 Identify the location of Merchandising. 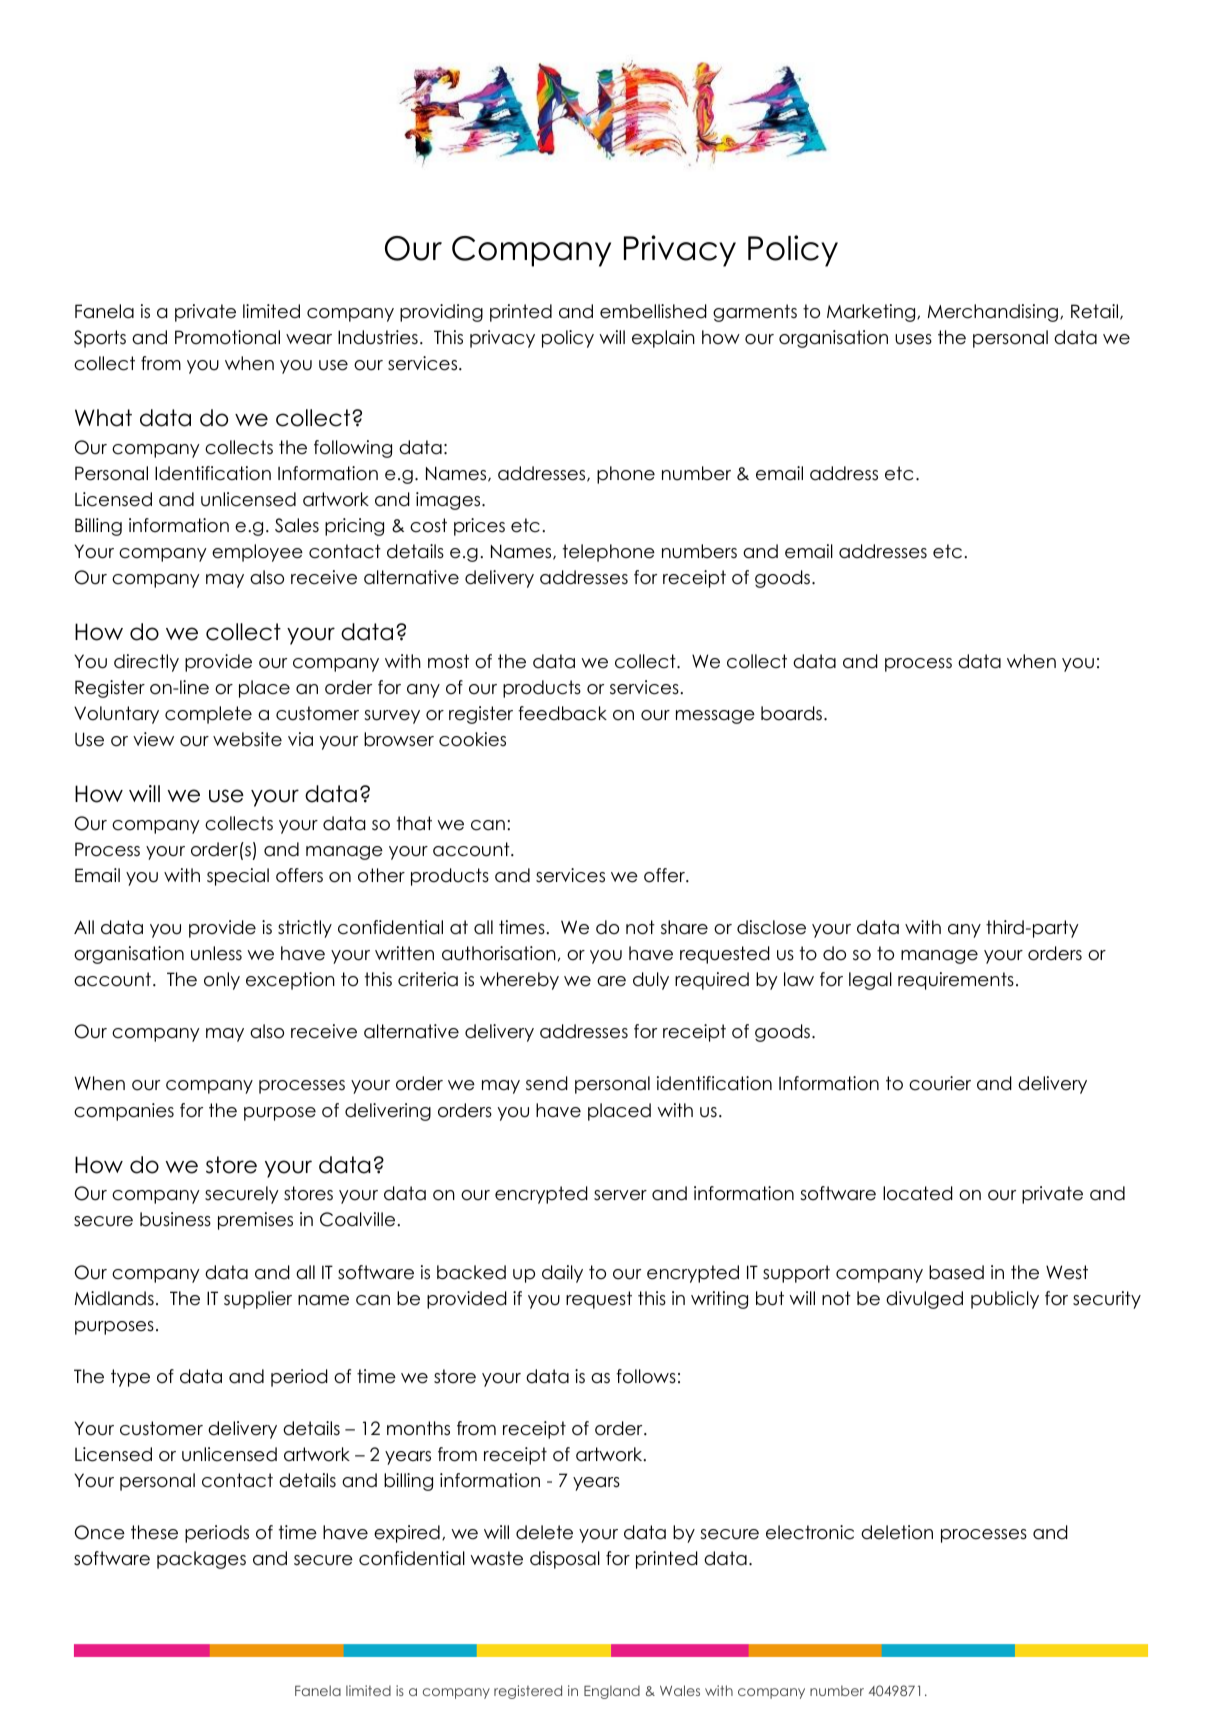
(993, 313).
